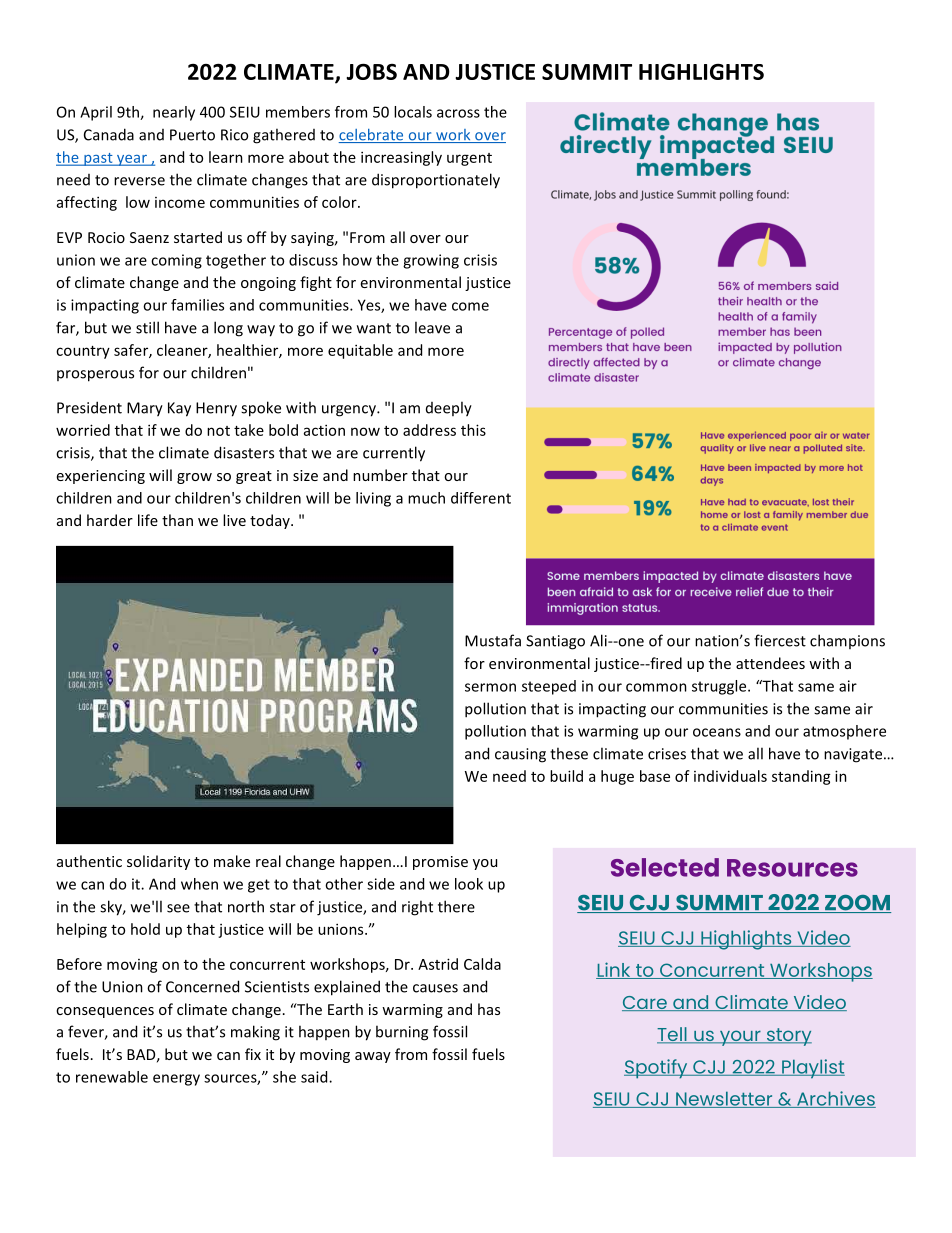 The width and height of the screenshot is (952, 1233). Describe the element at coordinates (493, 640) in the screenshot. I see `Mustafa` at that location.
